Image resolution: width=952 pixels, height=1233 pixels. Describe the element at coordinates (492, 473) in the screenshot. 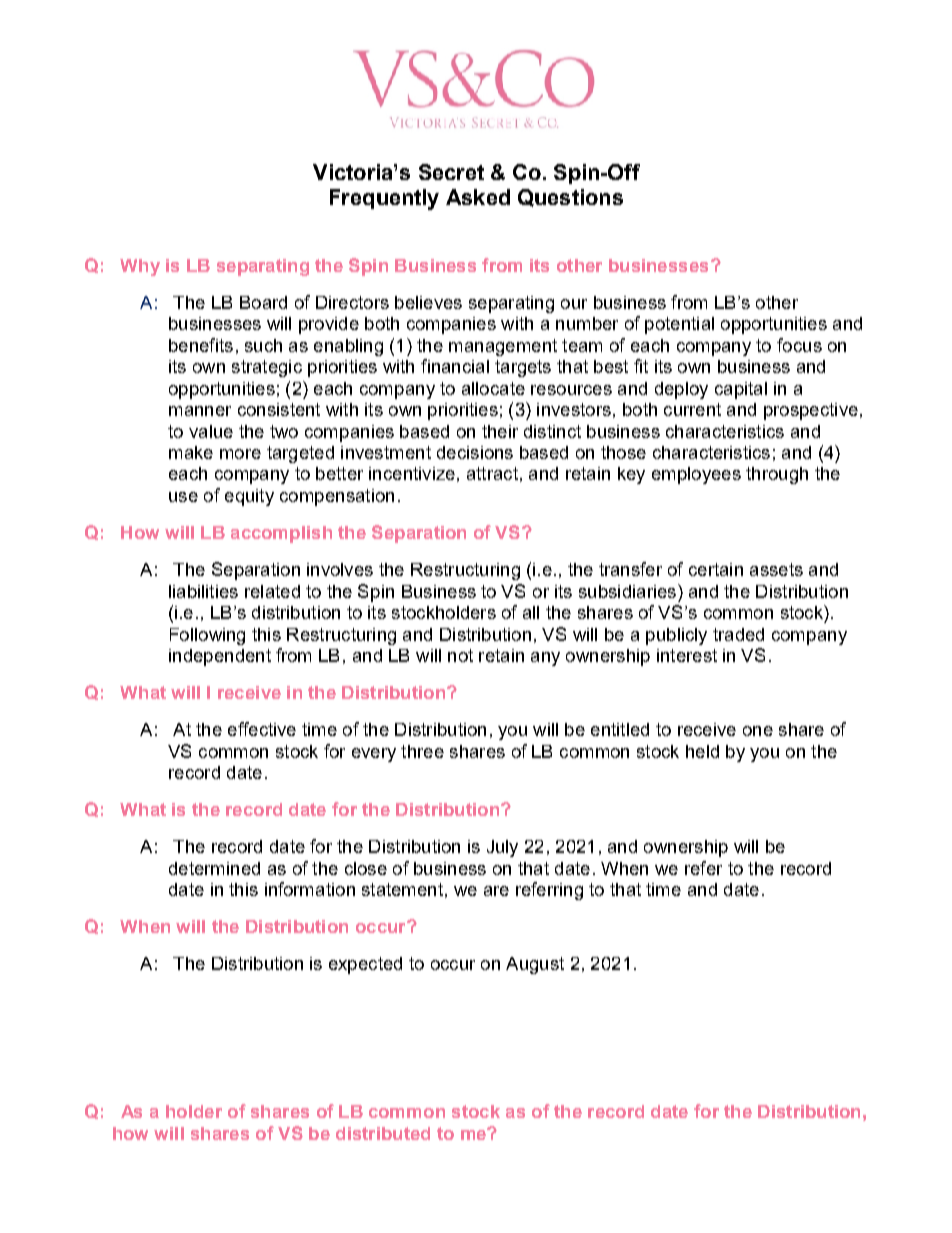

I see `attract` at that location.
